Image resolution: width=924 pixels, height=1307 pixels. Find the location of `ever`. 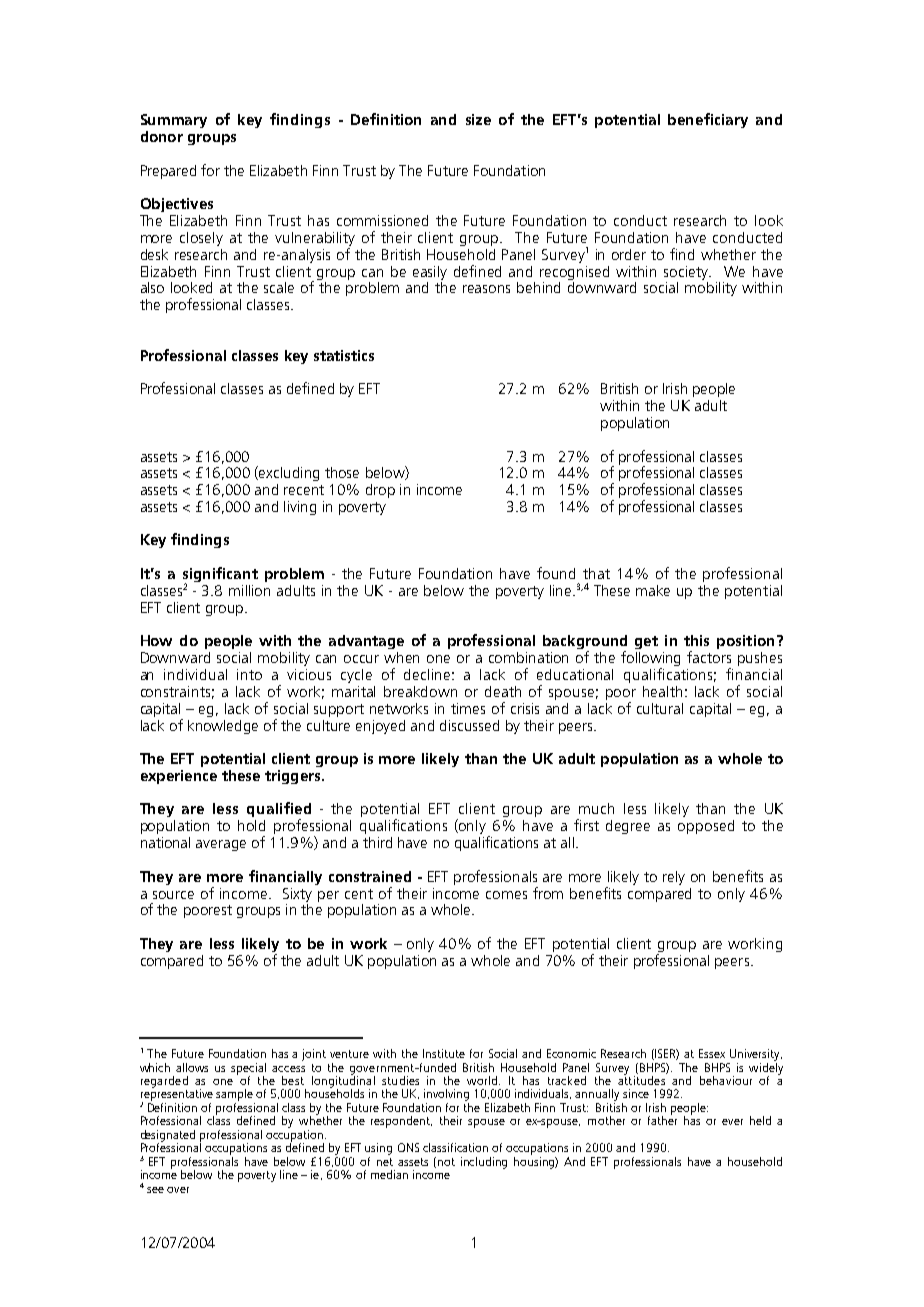

ever is located at coordinates (732, 1122).
